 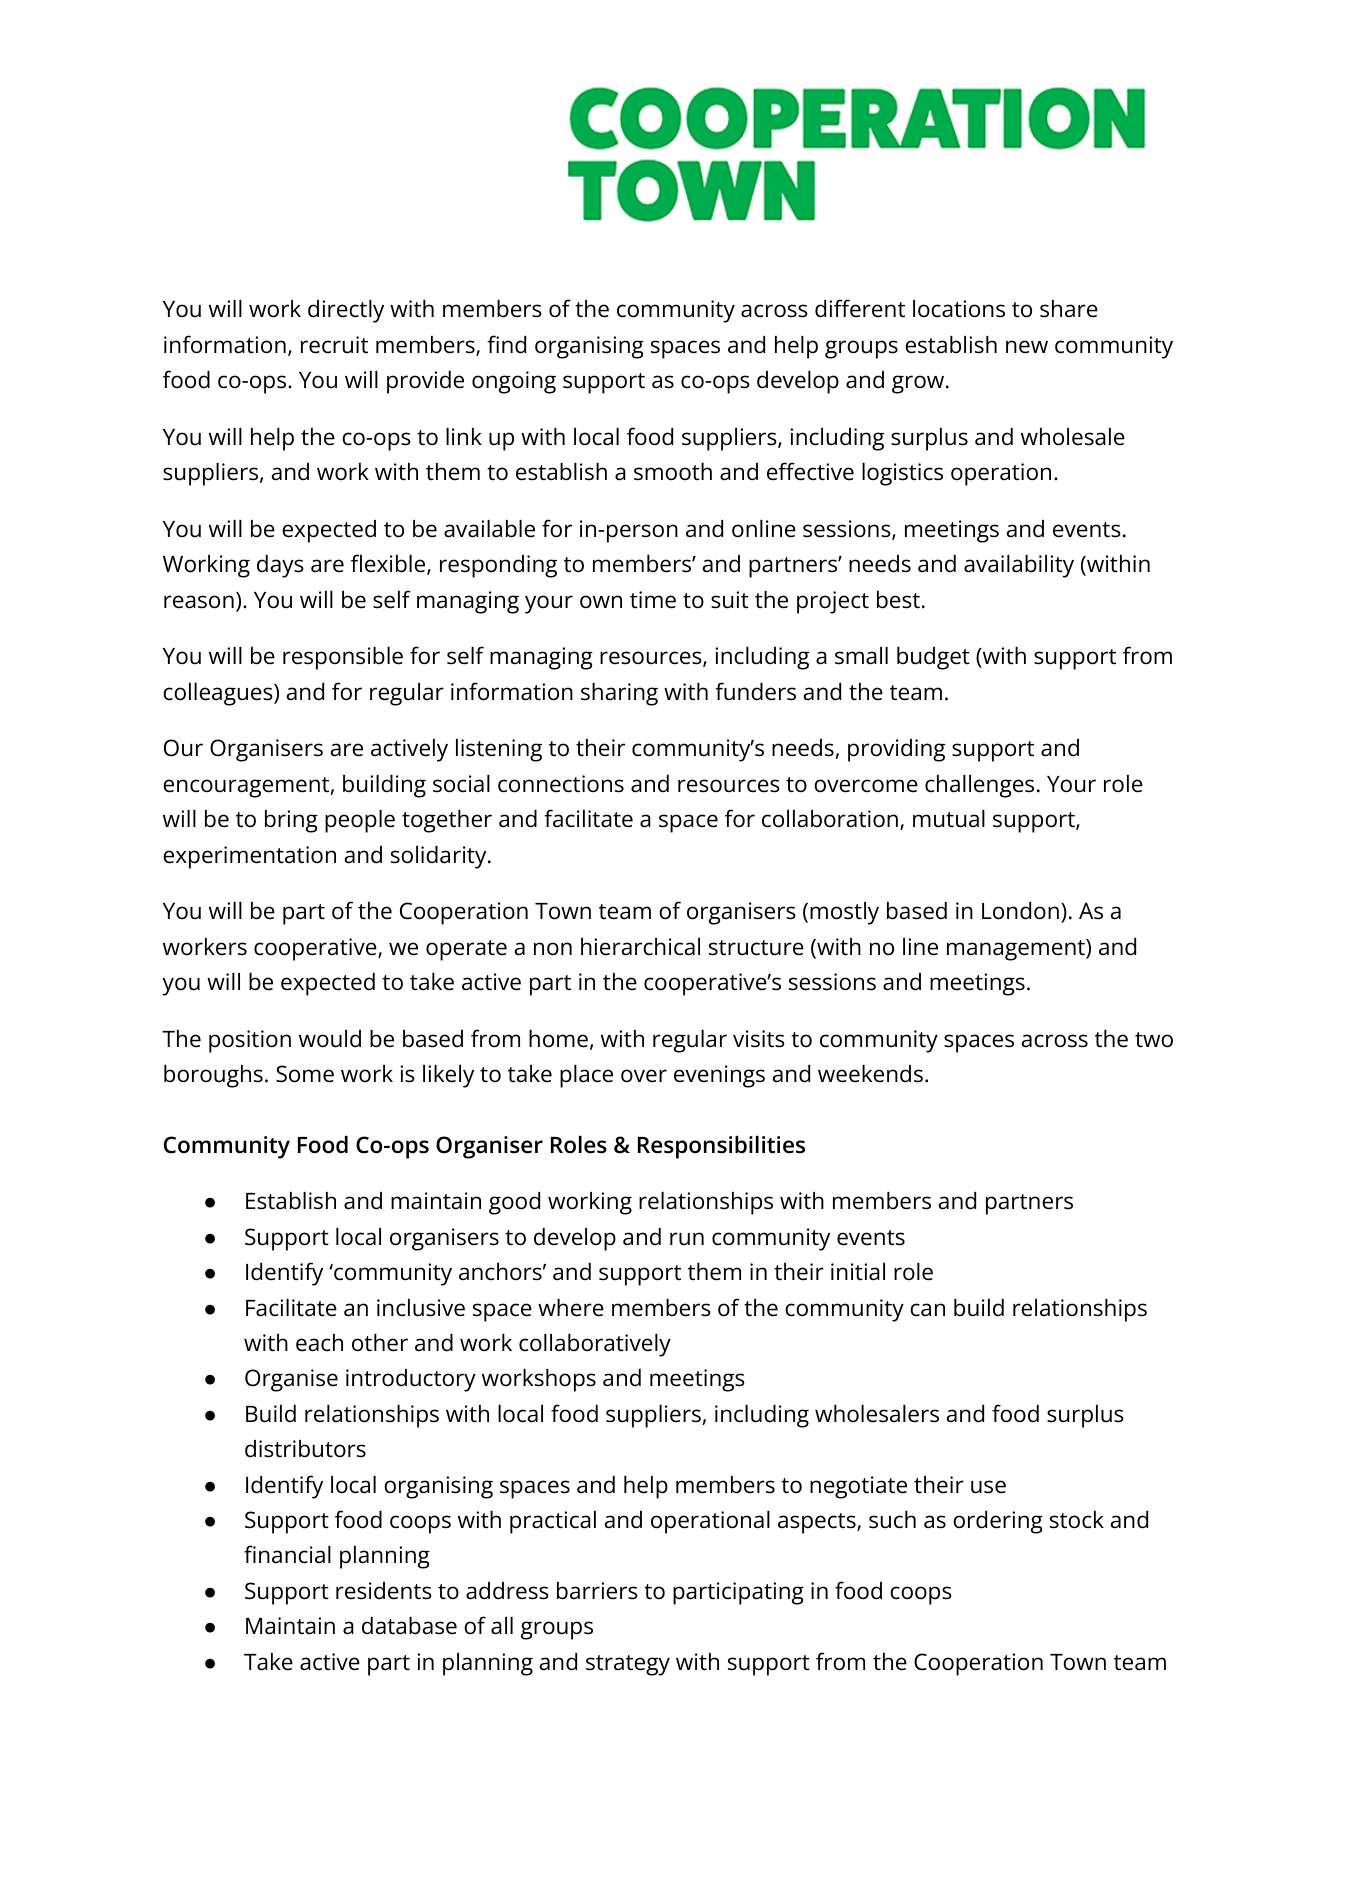 What do you see at coordinates (1017, 950) in the screenshot?
I see `management` at bounding box center [1017, 950].
